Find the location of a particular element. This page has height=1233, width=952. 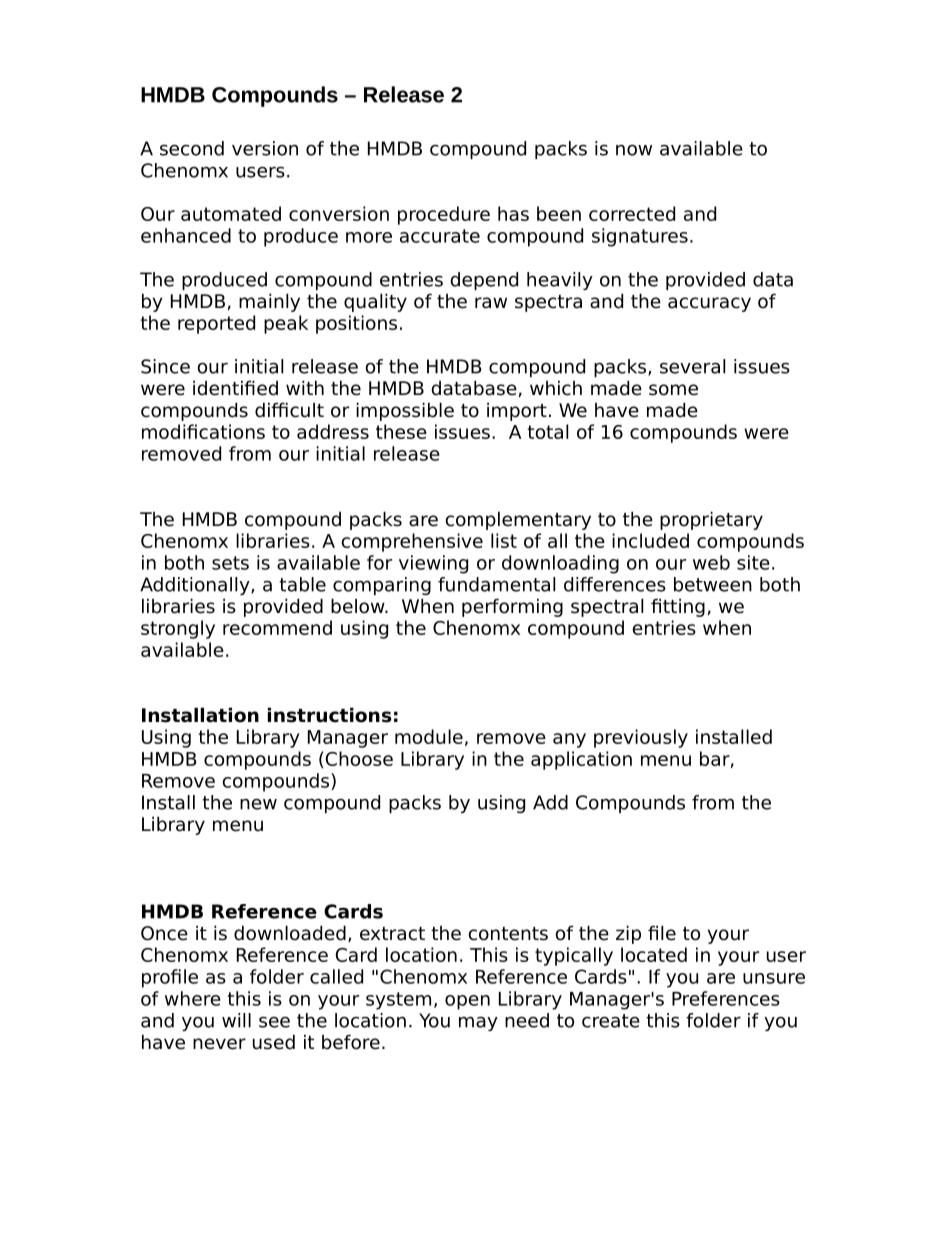

several is located at coordinates (692, 366).
